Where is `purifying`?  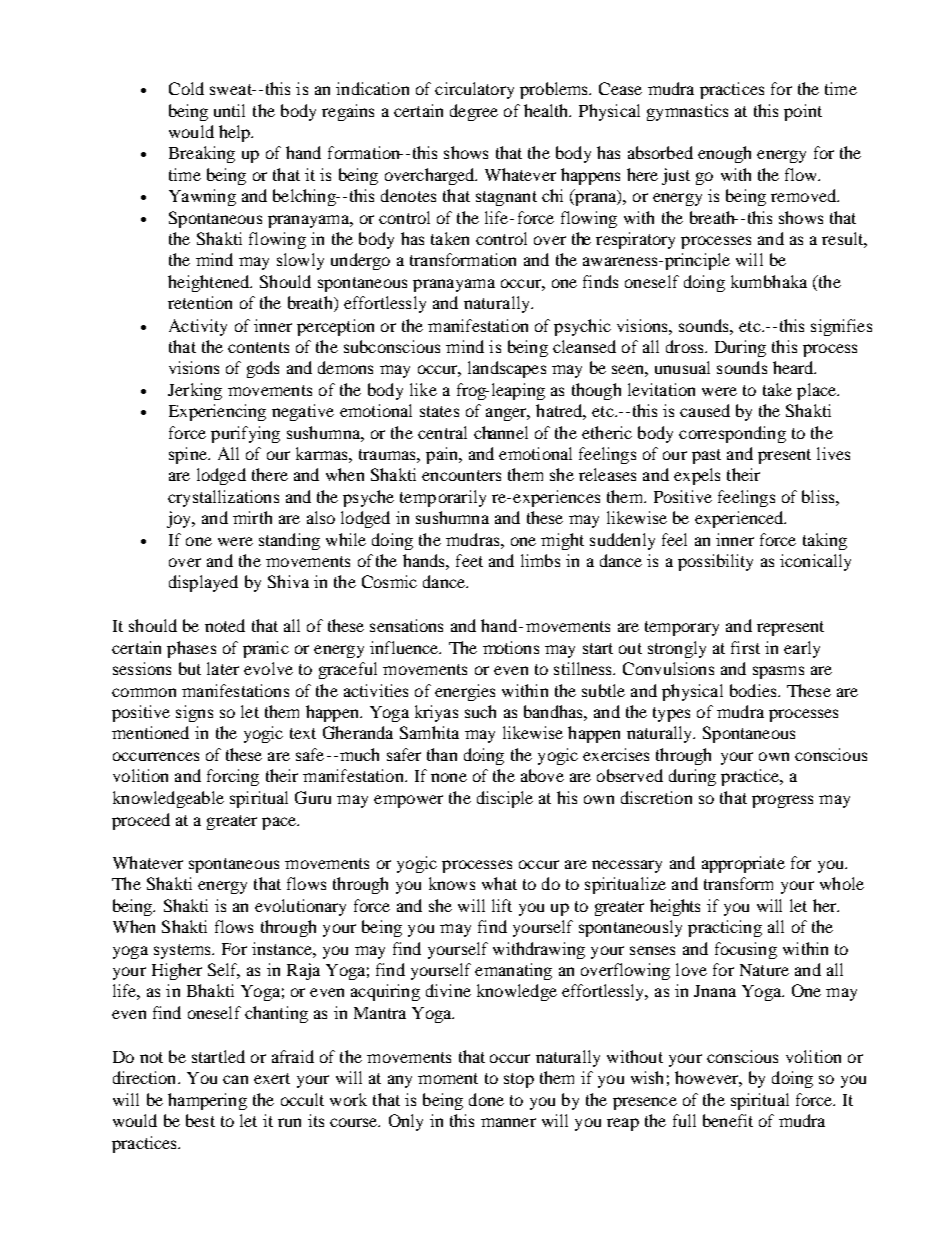 purifying is located at coordinates (245, 434).
